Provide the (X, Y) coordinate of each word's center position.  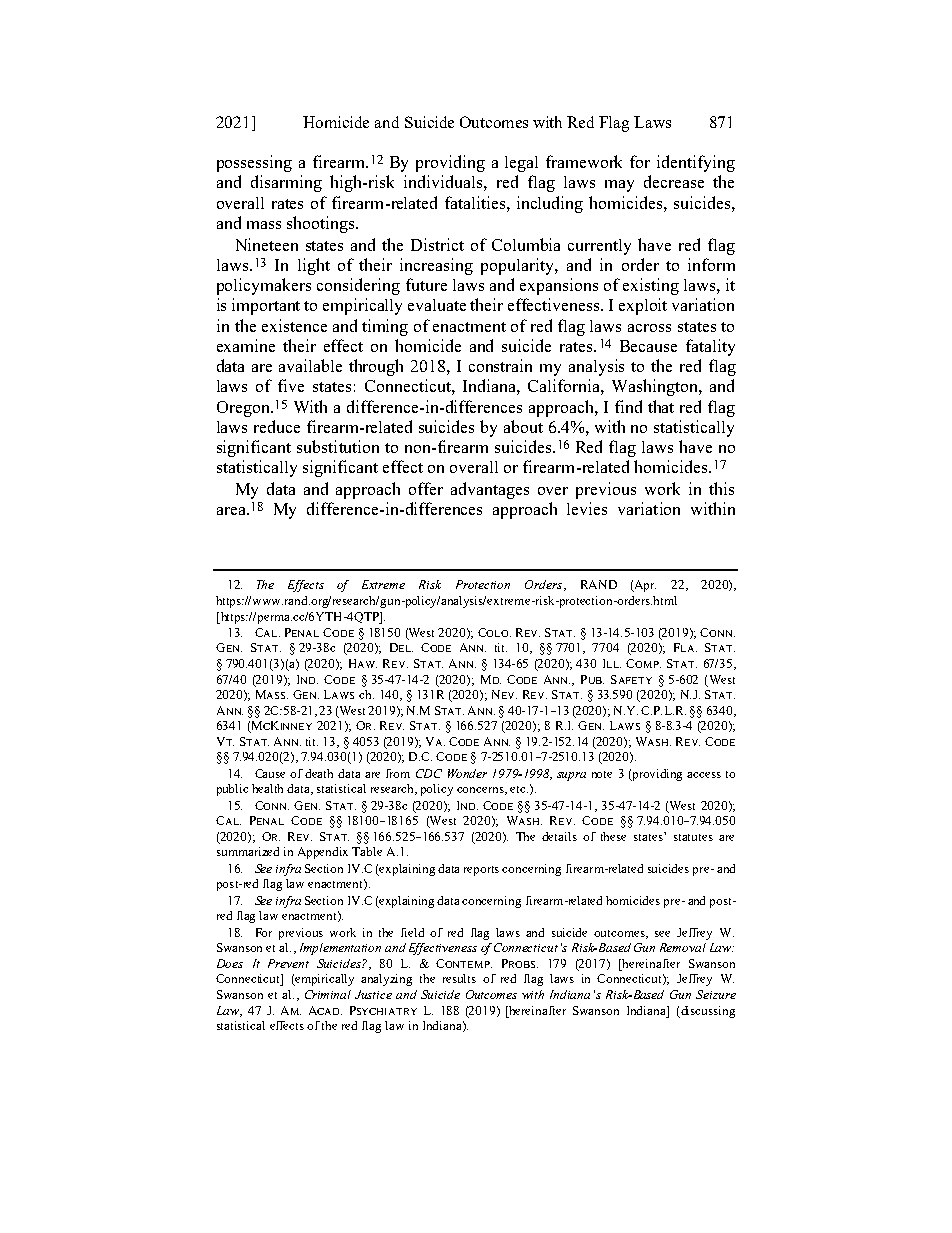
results (459, 978)
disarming (286, 183)
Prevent (288, 963)
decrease (674, 181)
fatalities (476, 202)
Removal (683, 947)
